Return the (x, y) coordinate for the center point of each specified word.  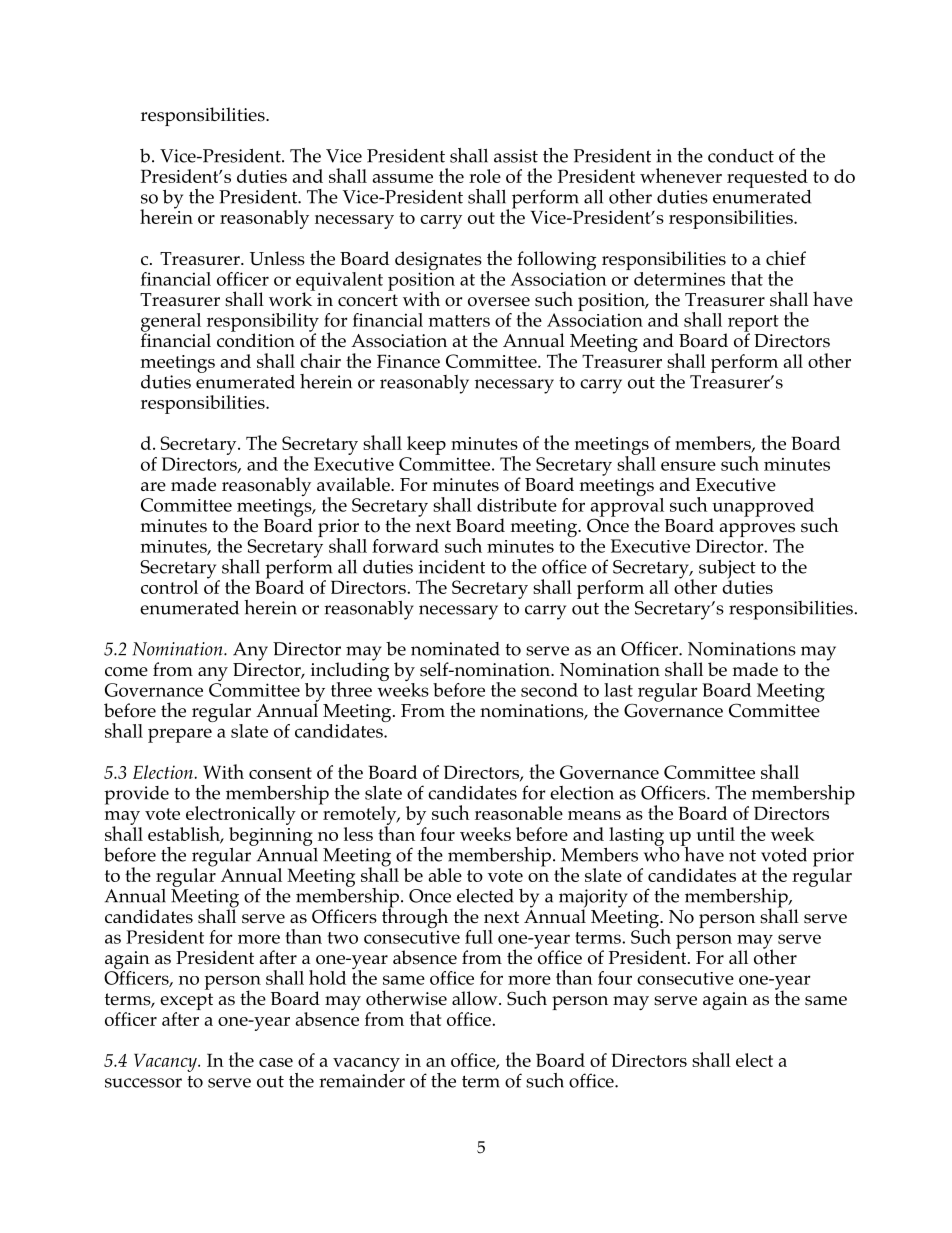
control (169, 587)
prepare (180, 735)
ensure (688, 466)
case (276, 1062)
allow (476, 998)
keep (426, 445)
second (549, 690)
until (716, 834)
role (485, 176)
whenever (681, 175)
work (292, 298)
